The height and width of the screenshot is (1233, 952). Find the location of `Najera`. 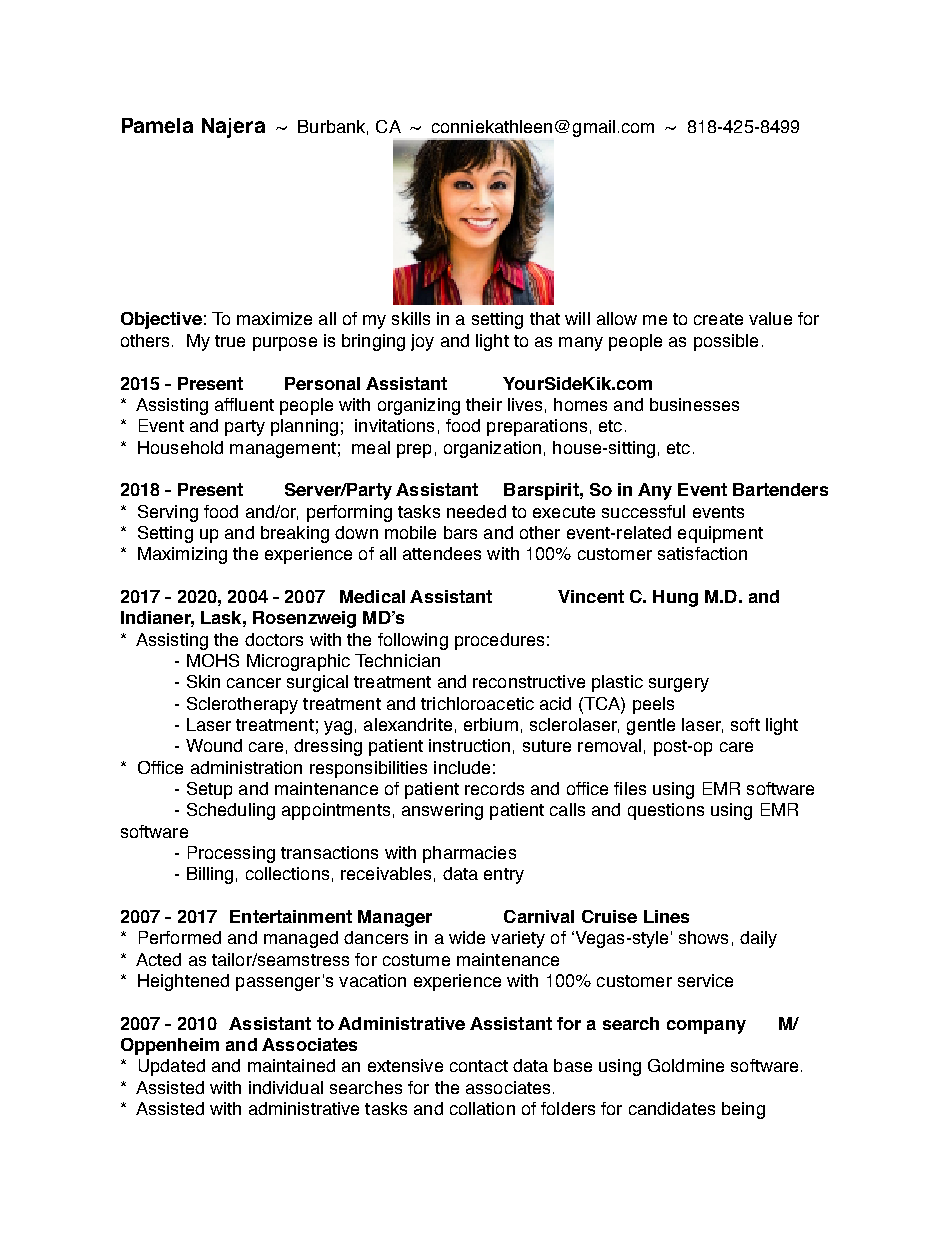

Najera is located at coordinates (233, 128).
